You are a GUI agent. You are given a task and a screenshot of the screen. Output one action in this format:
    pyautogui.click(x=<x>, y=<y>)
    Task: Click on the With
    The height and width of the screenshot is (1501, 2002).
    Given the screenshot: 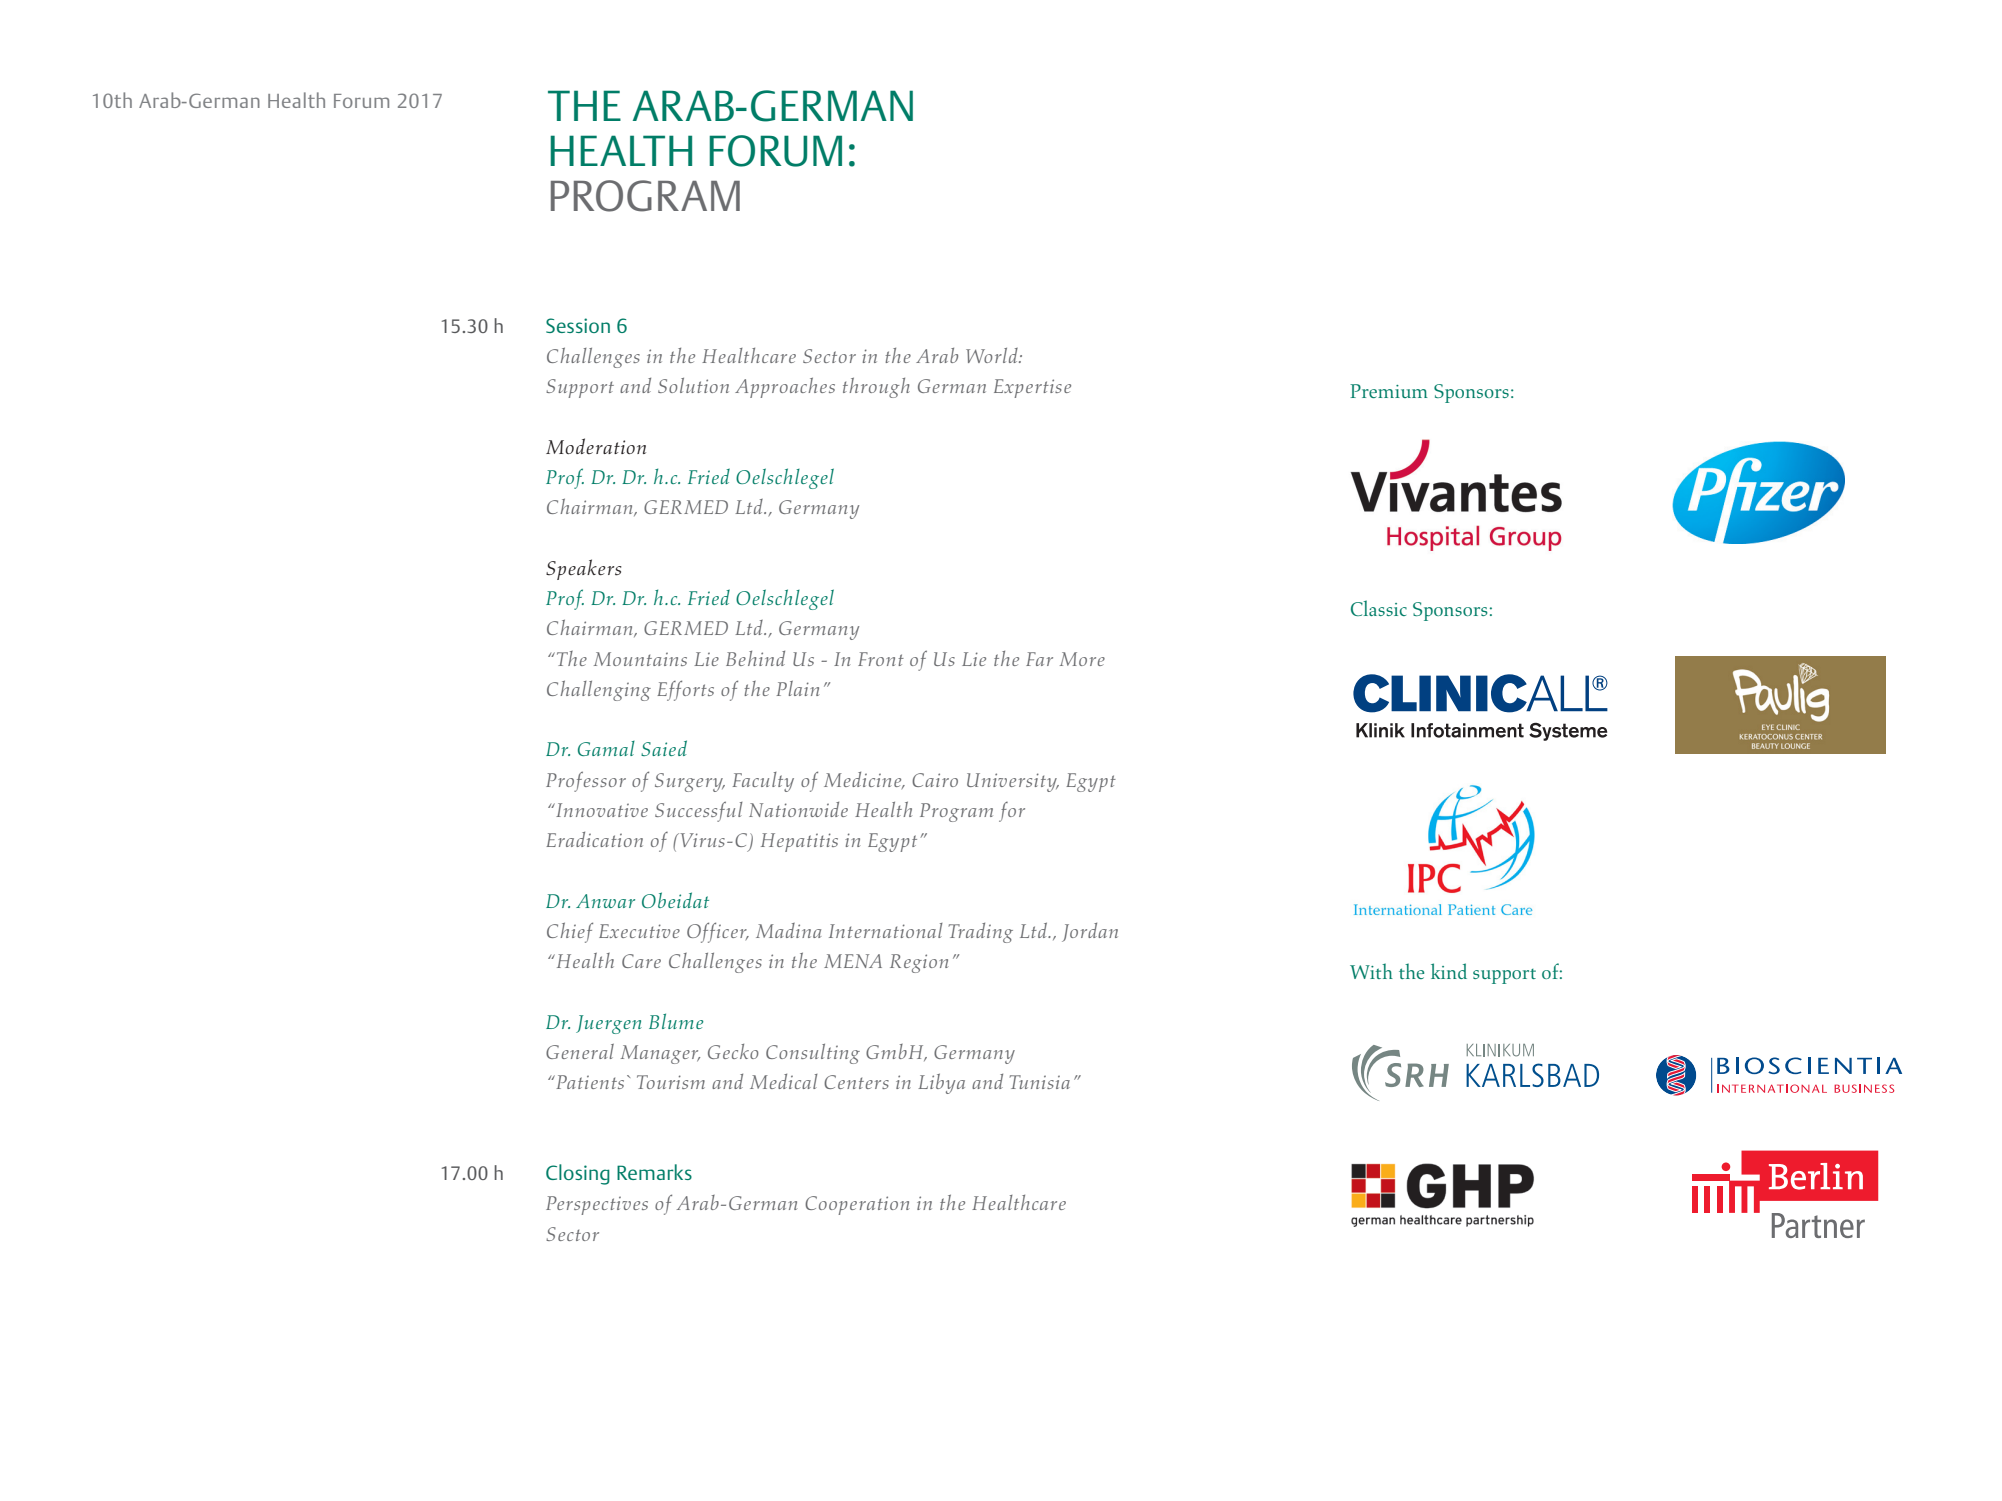 What is the action you would take?
    pyautogui.click(x=1371, y=971)
